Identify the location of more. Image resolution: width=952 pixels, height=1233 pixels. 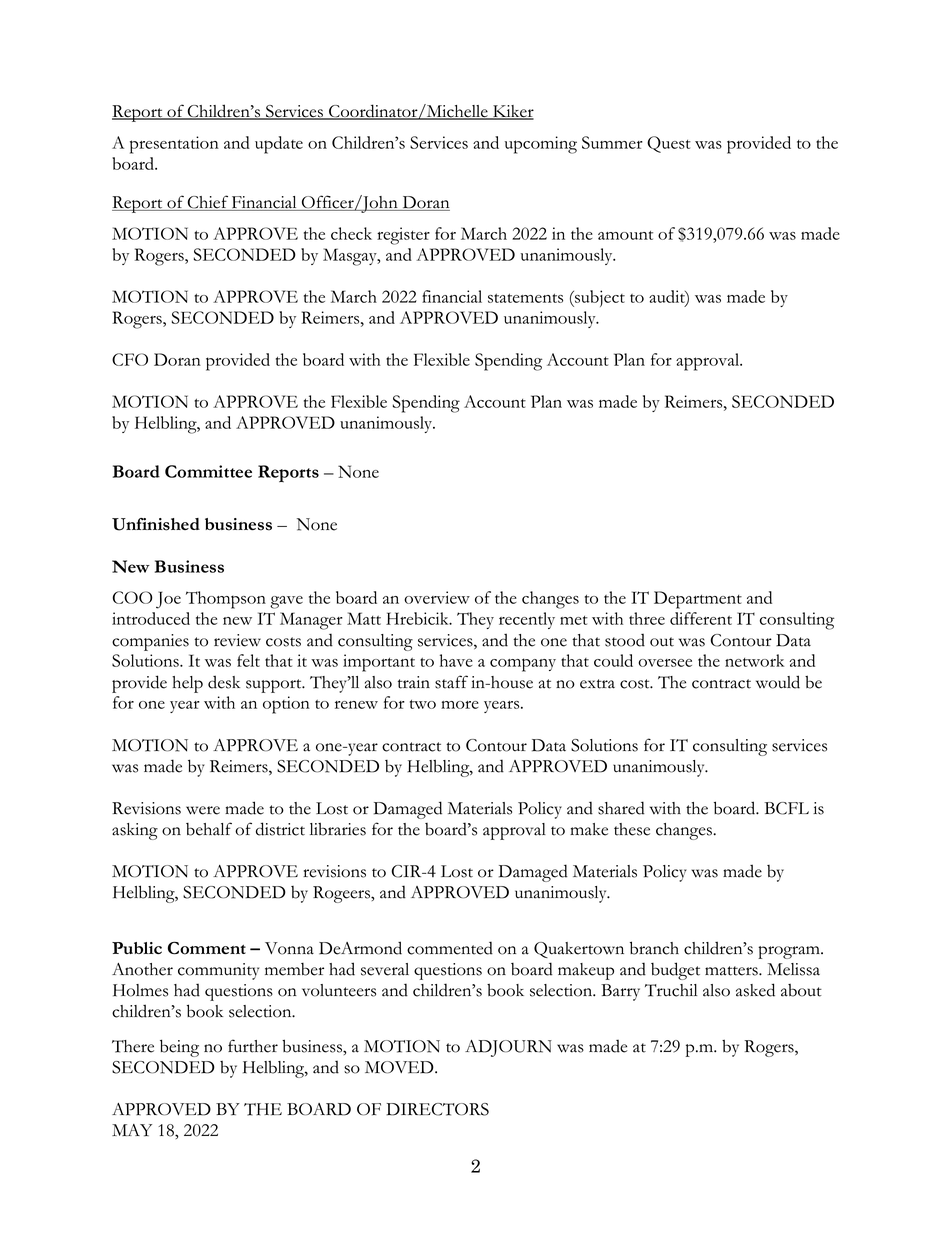
(460, 705).
